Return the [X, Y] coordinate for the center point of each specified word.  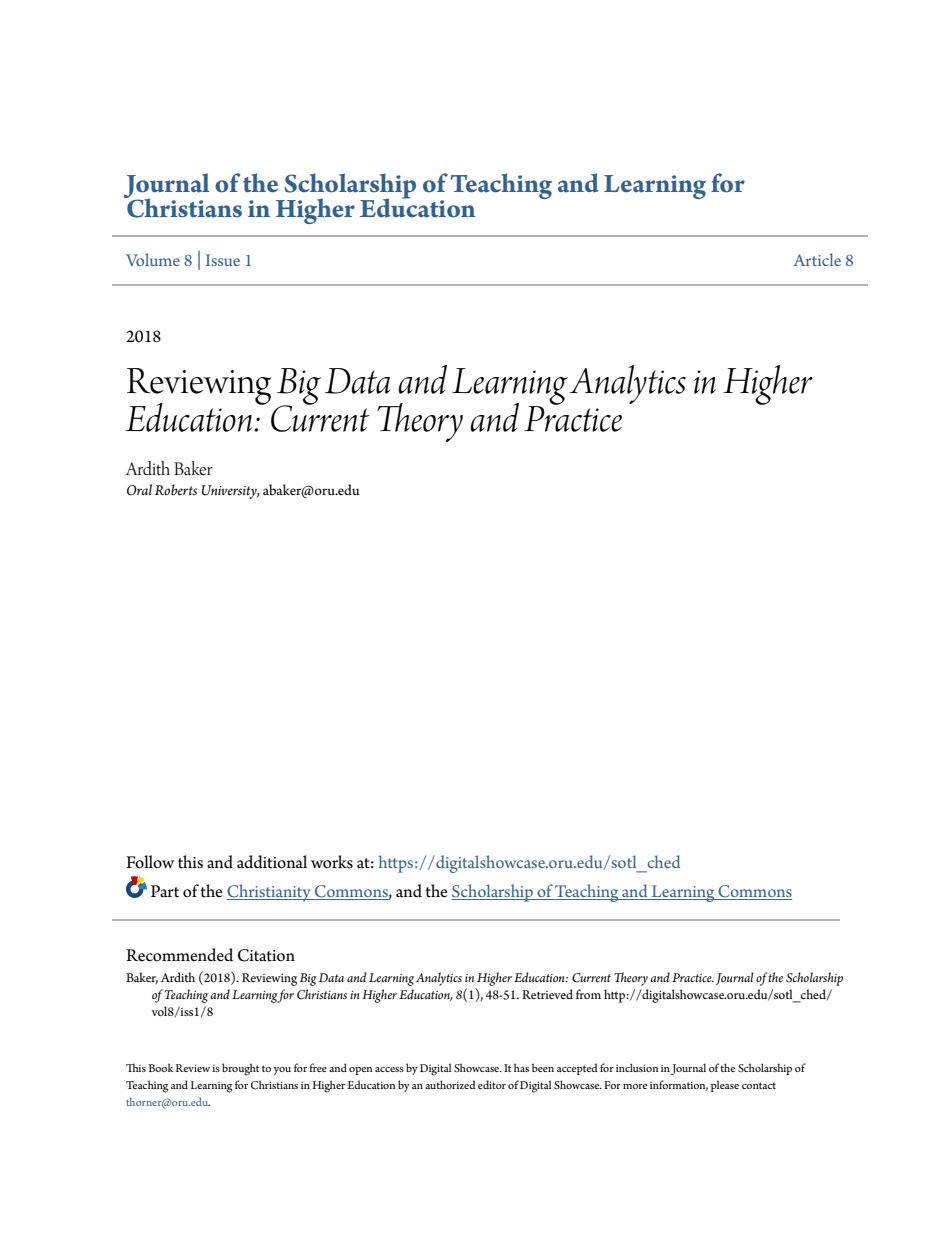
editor [492, 1084]
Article [817, 259]
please [725, 1086]
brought [240, 1069]
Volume [153, 259]
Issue [223, 260]
